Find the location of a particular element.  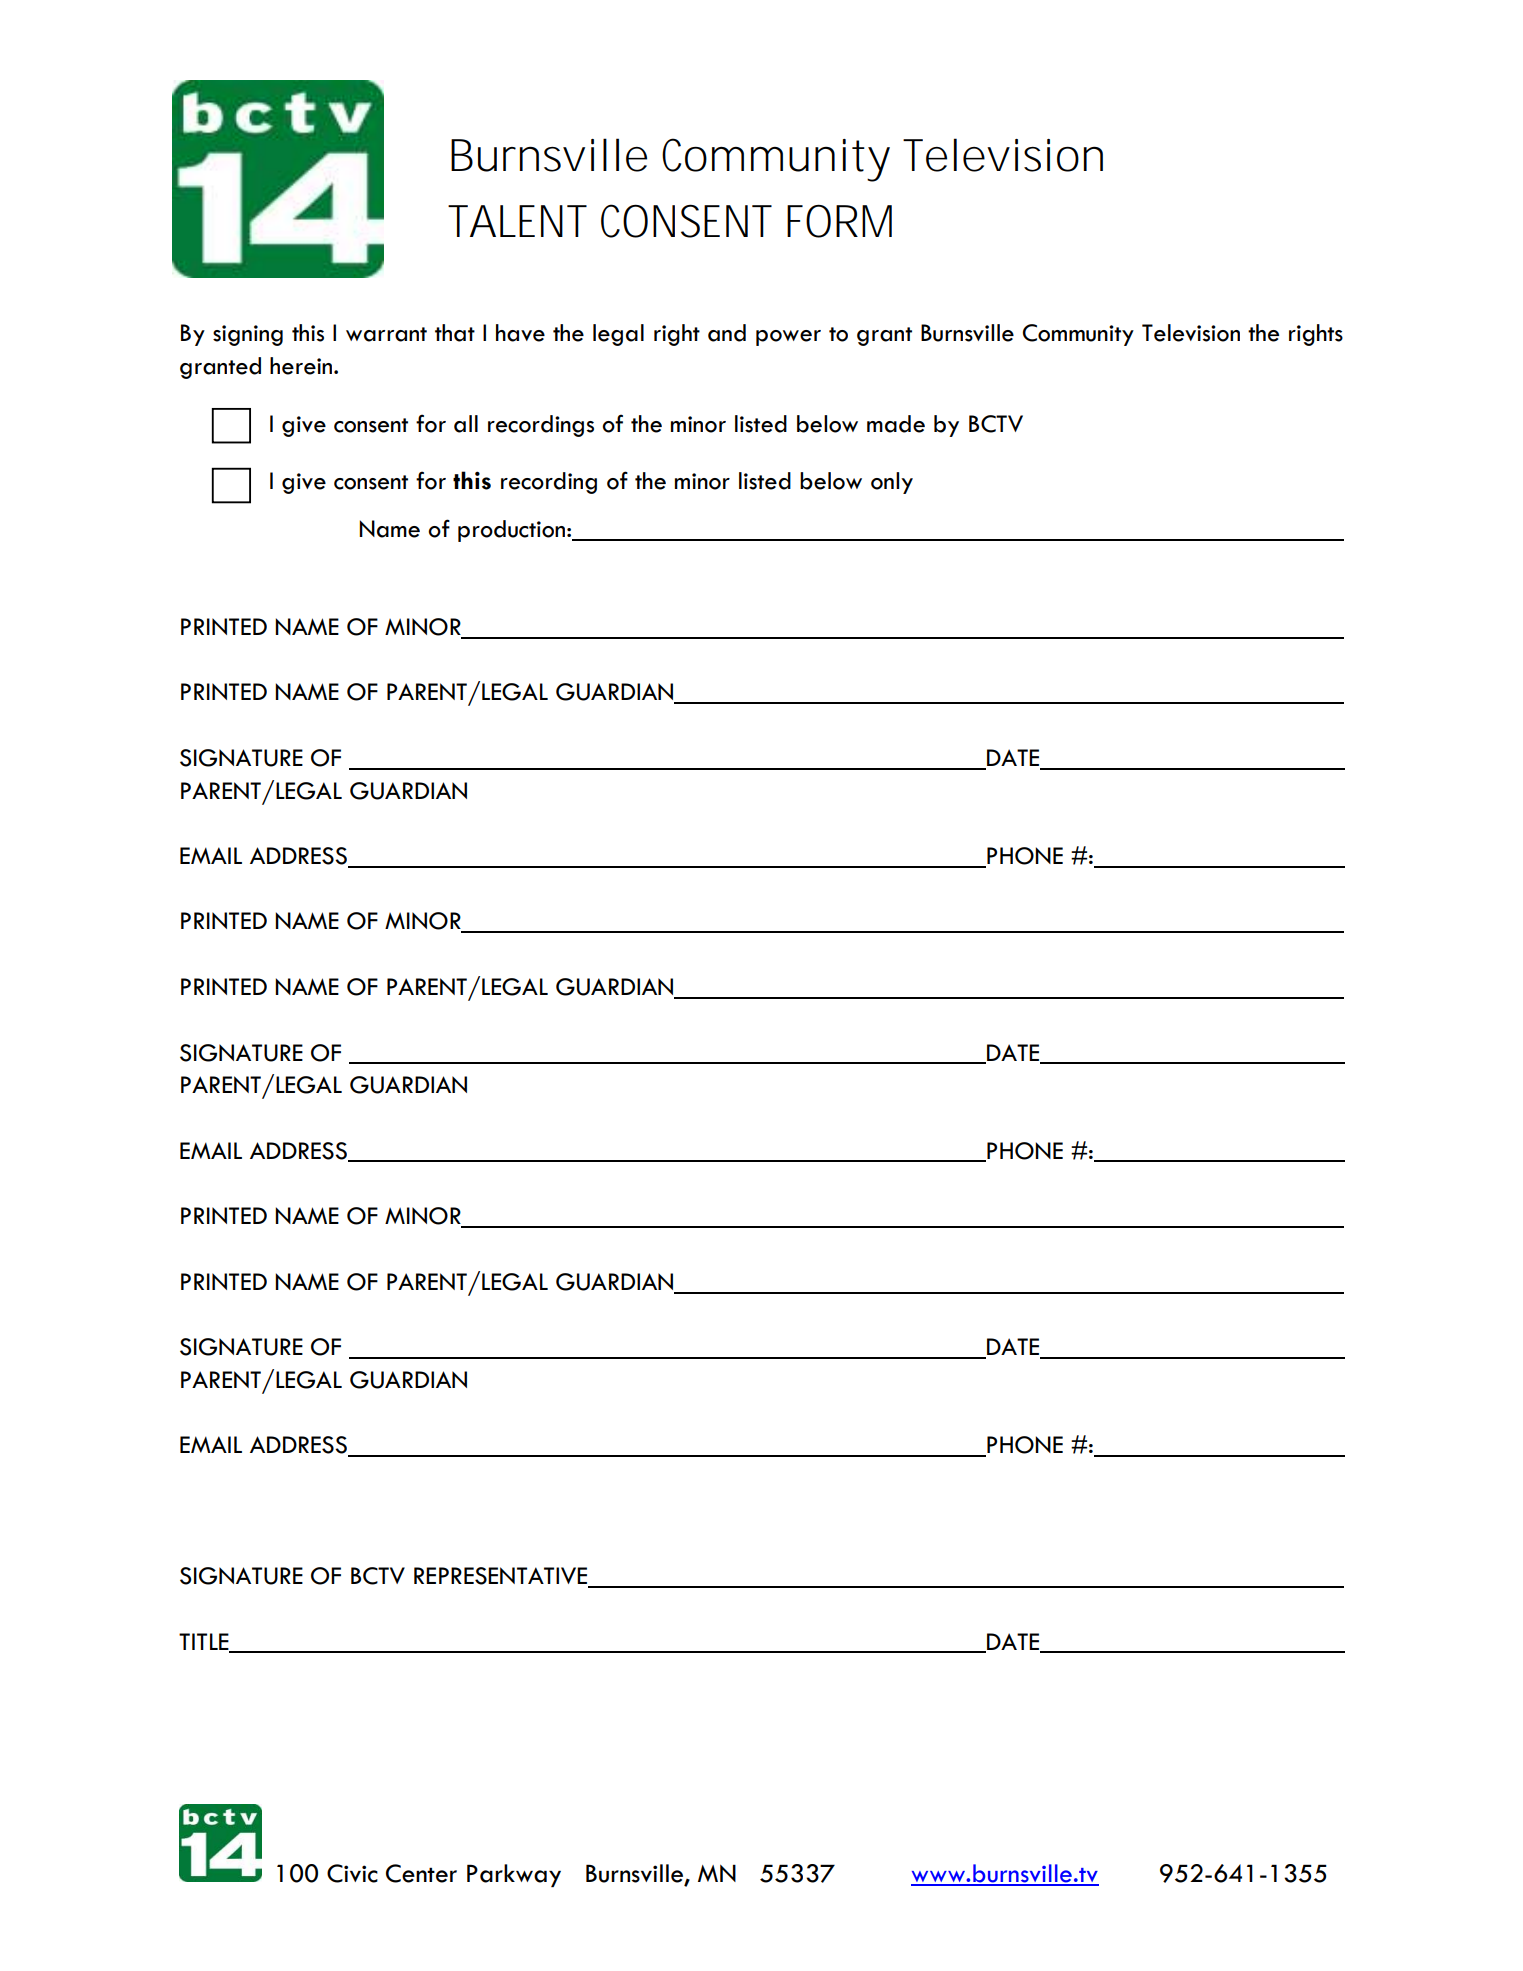

made is located at coordinates (896, 424).
